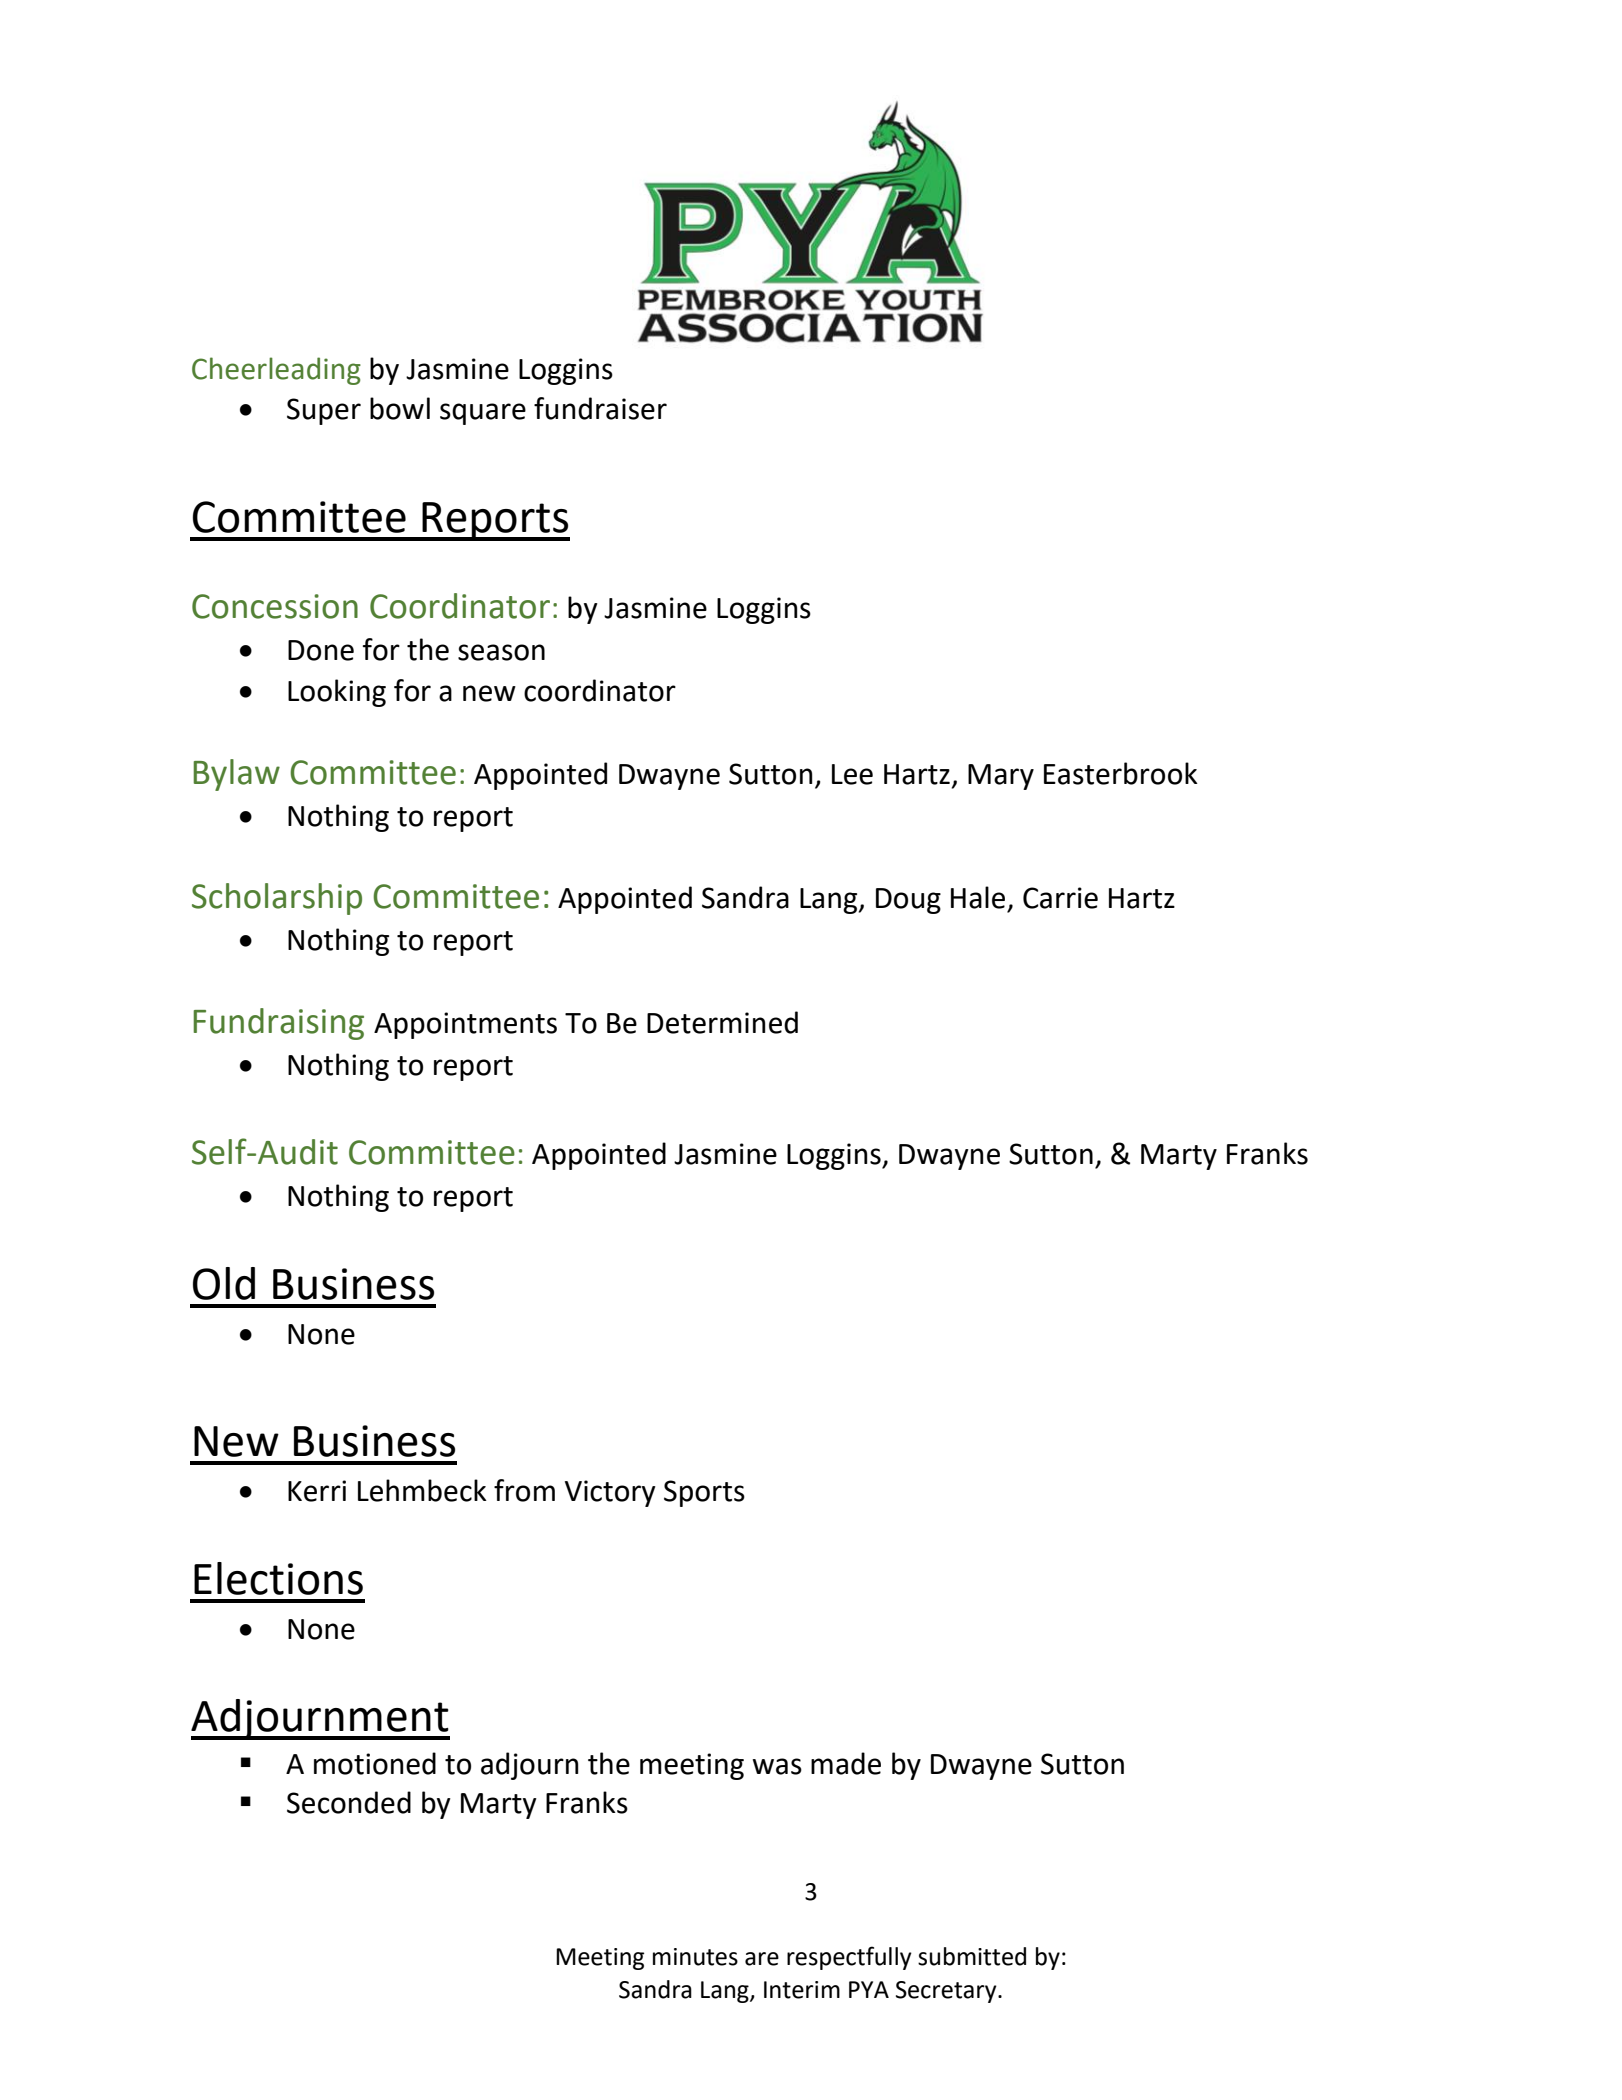 This page has height=2100, width=1622. I want to click on submitted, so click(972, 1956).
